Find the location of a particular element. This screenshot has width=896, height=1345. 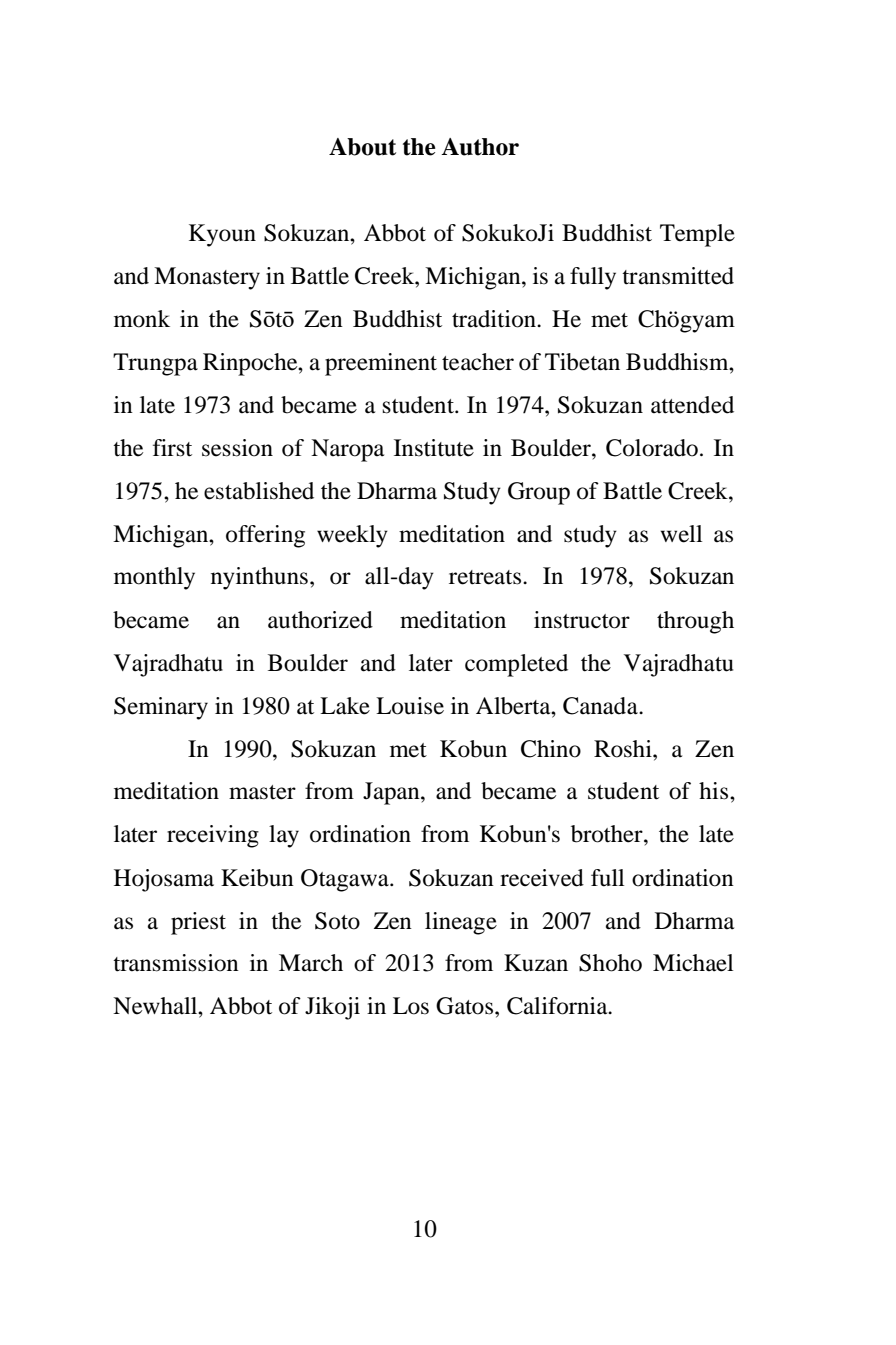

Tibetan is located at coordinates (582, 362).
